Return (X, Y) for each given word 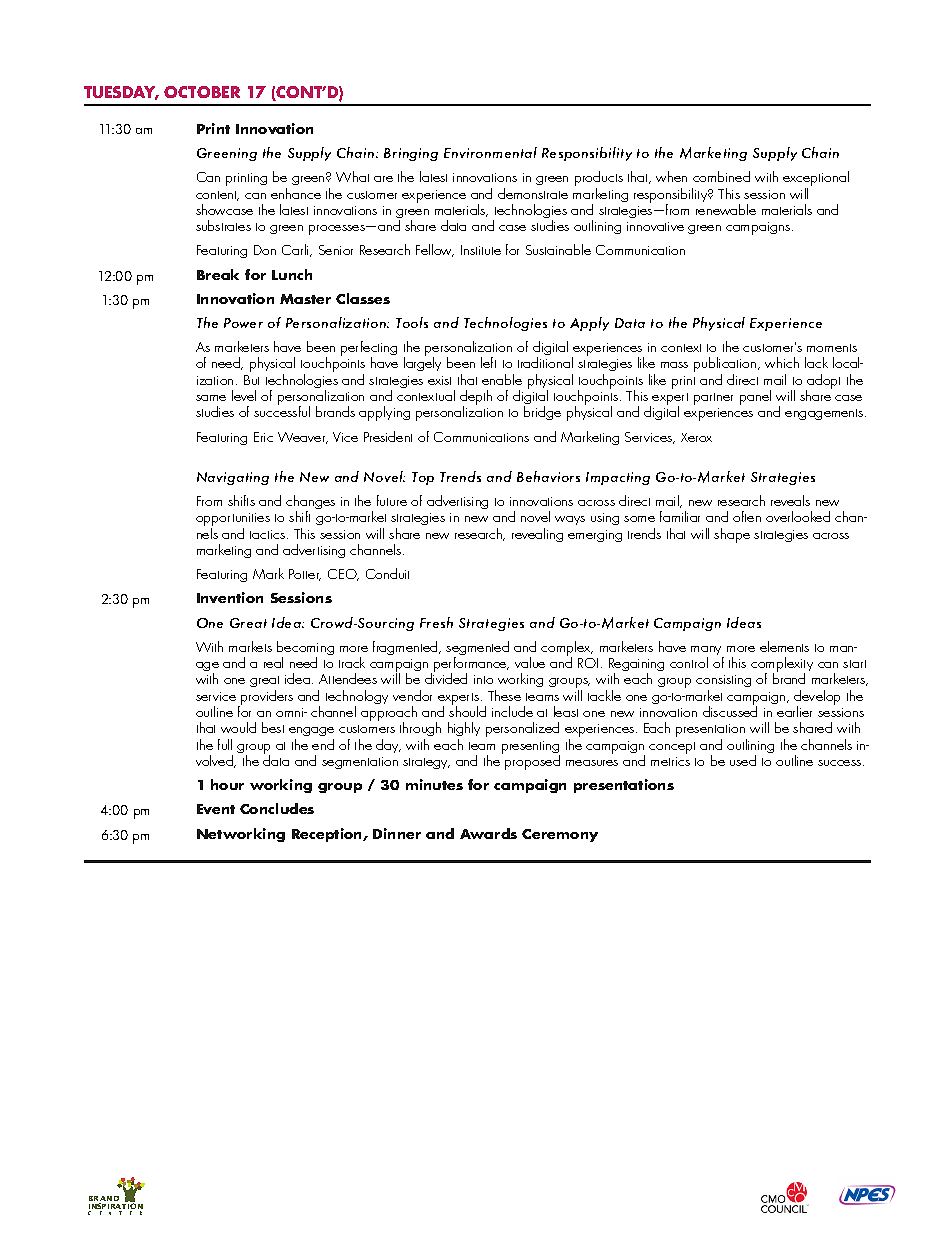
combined (721, 176)
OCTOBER (202, 92)
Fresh (436, 622)
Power (243, 323)
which (782, 362)
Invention (230, 597)
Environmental (490, 152)
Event (216, 809)
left (488, 362)
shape (732, 535)
